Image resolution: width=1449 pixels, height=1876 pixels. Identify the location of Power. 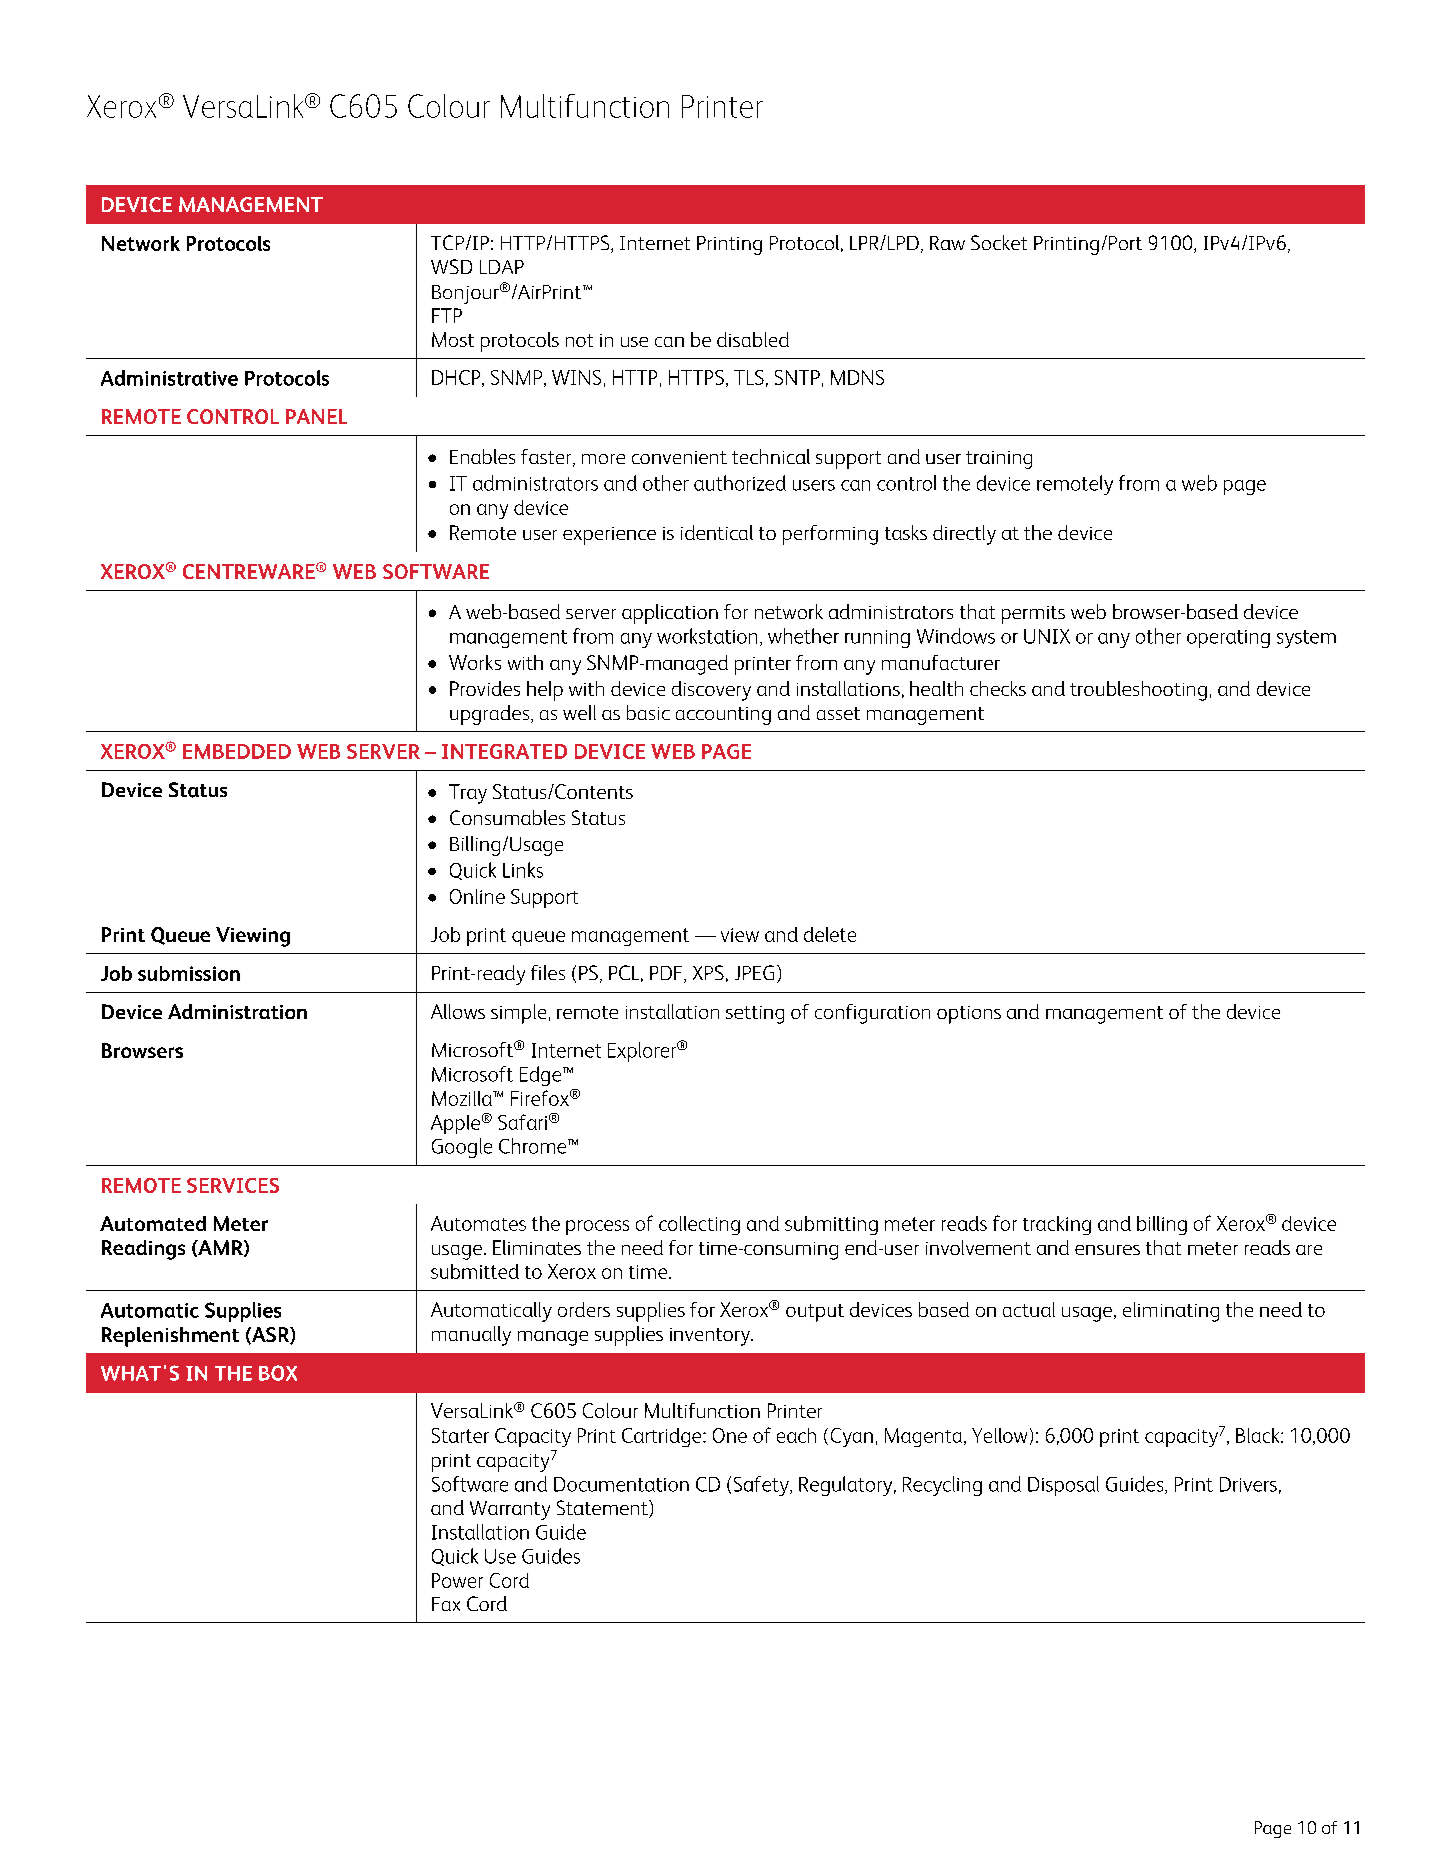
(457, 1580).
